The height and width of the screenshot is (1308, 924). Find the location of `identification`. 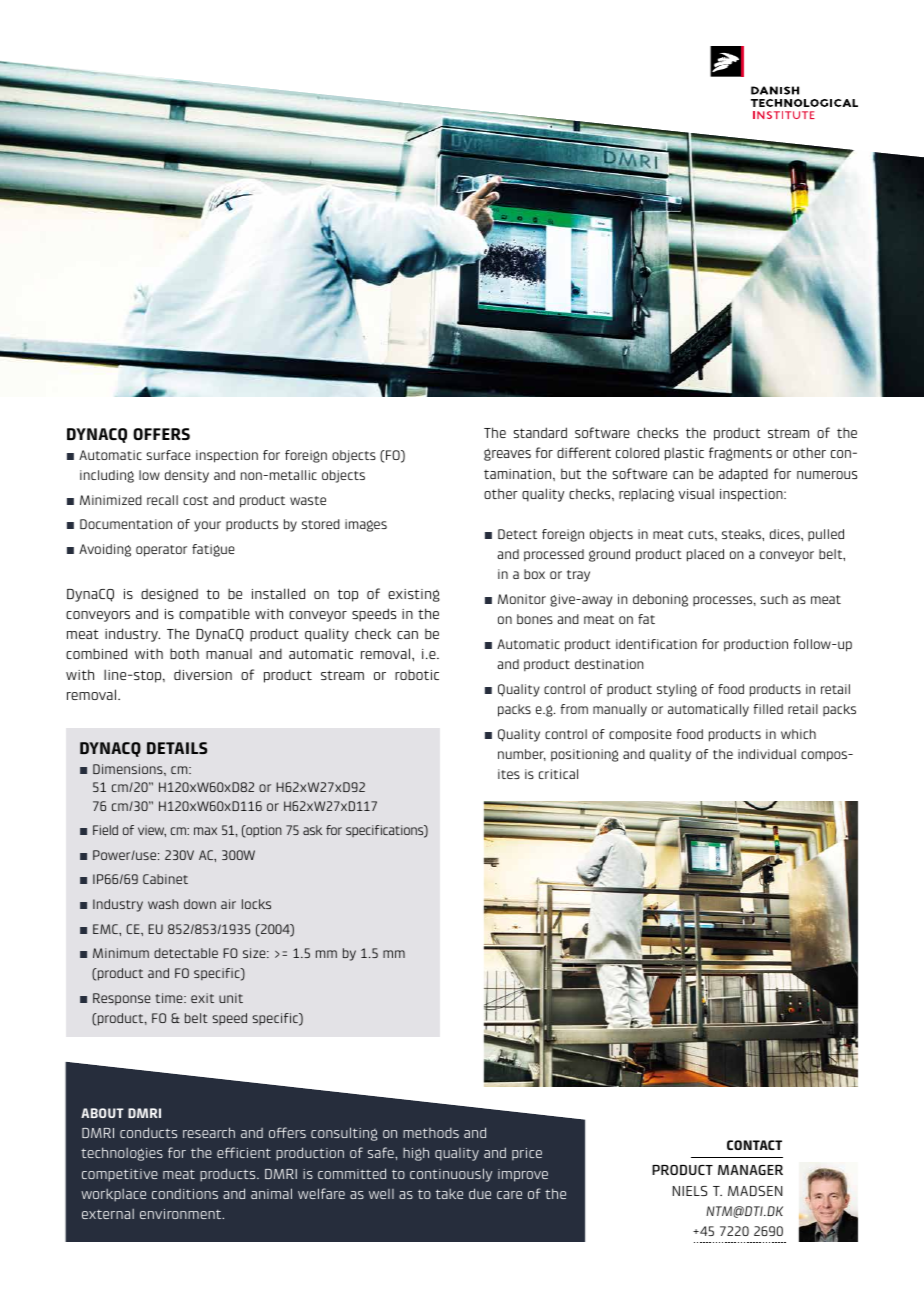

identification is located at coordinates (656, 644).
